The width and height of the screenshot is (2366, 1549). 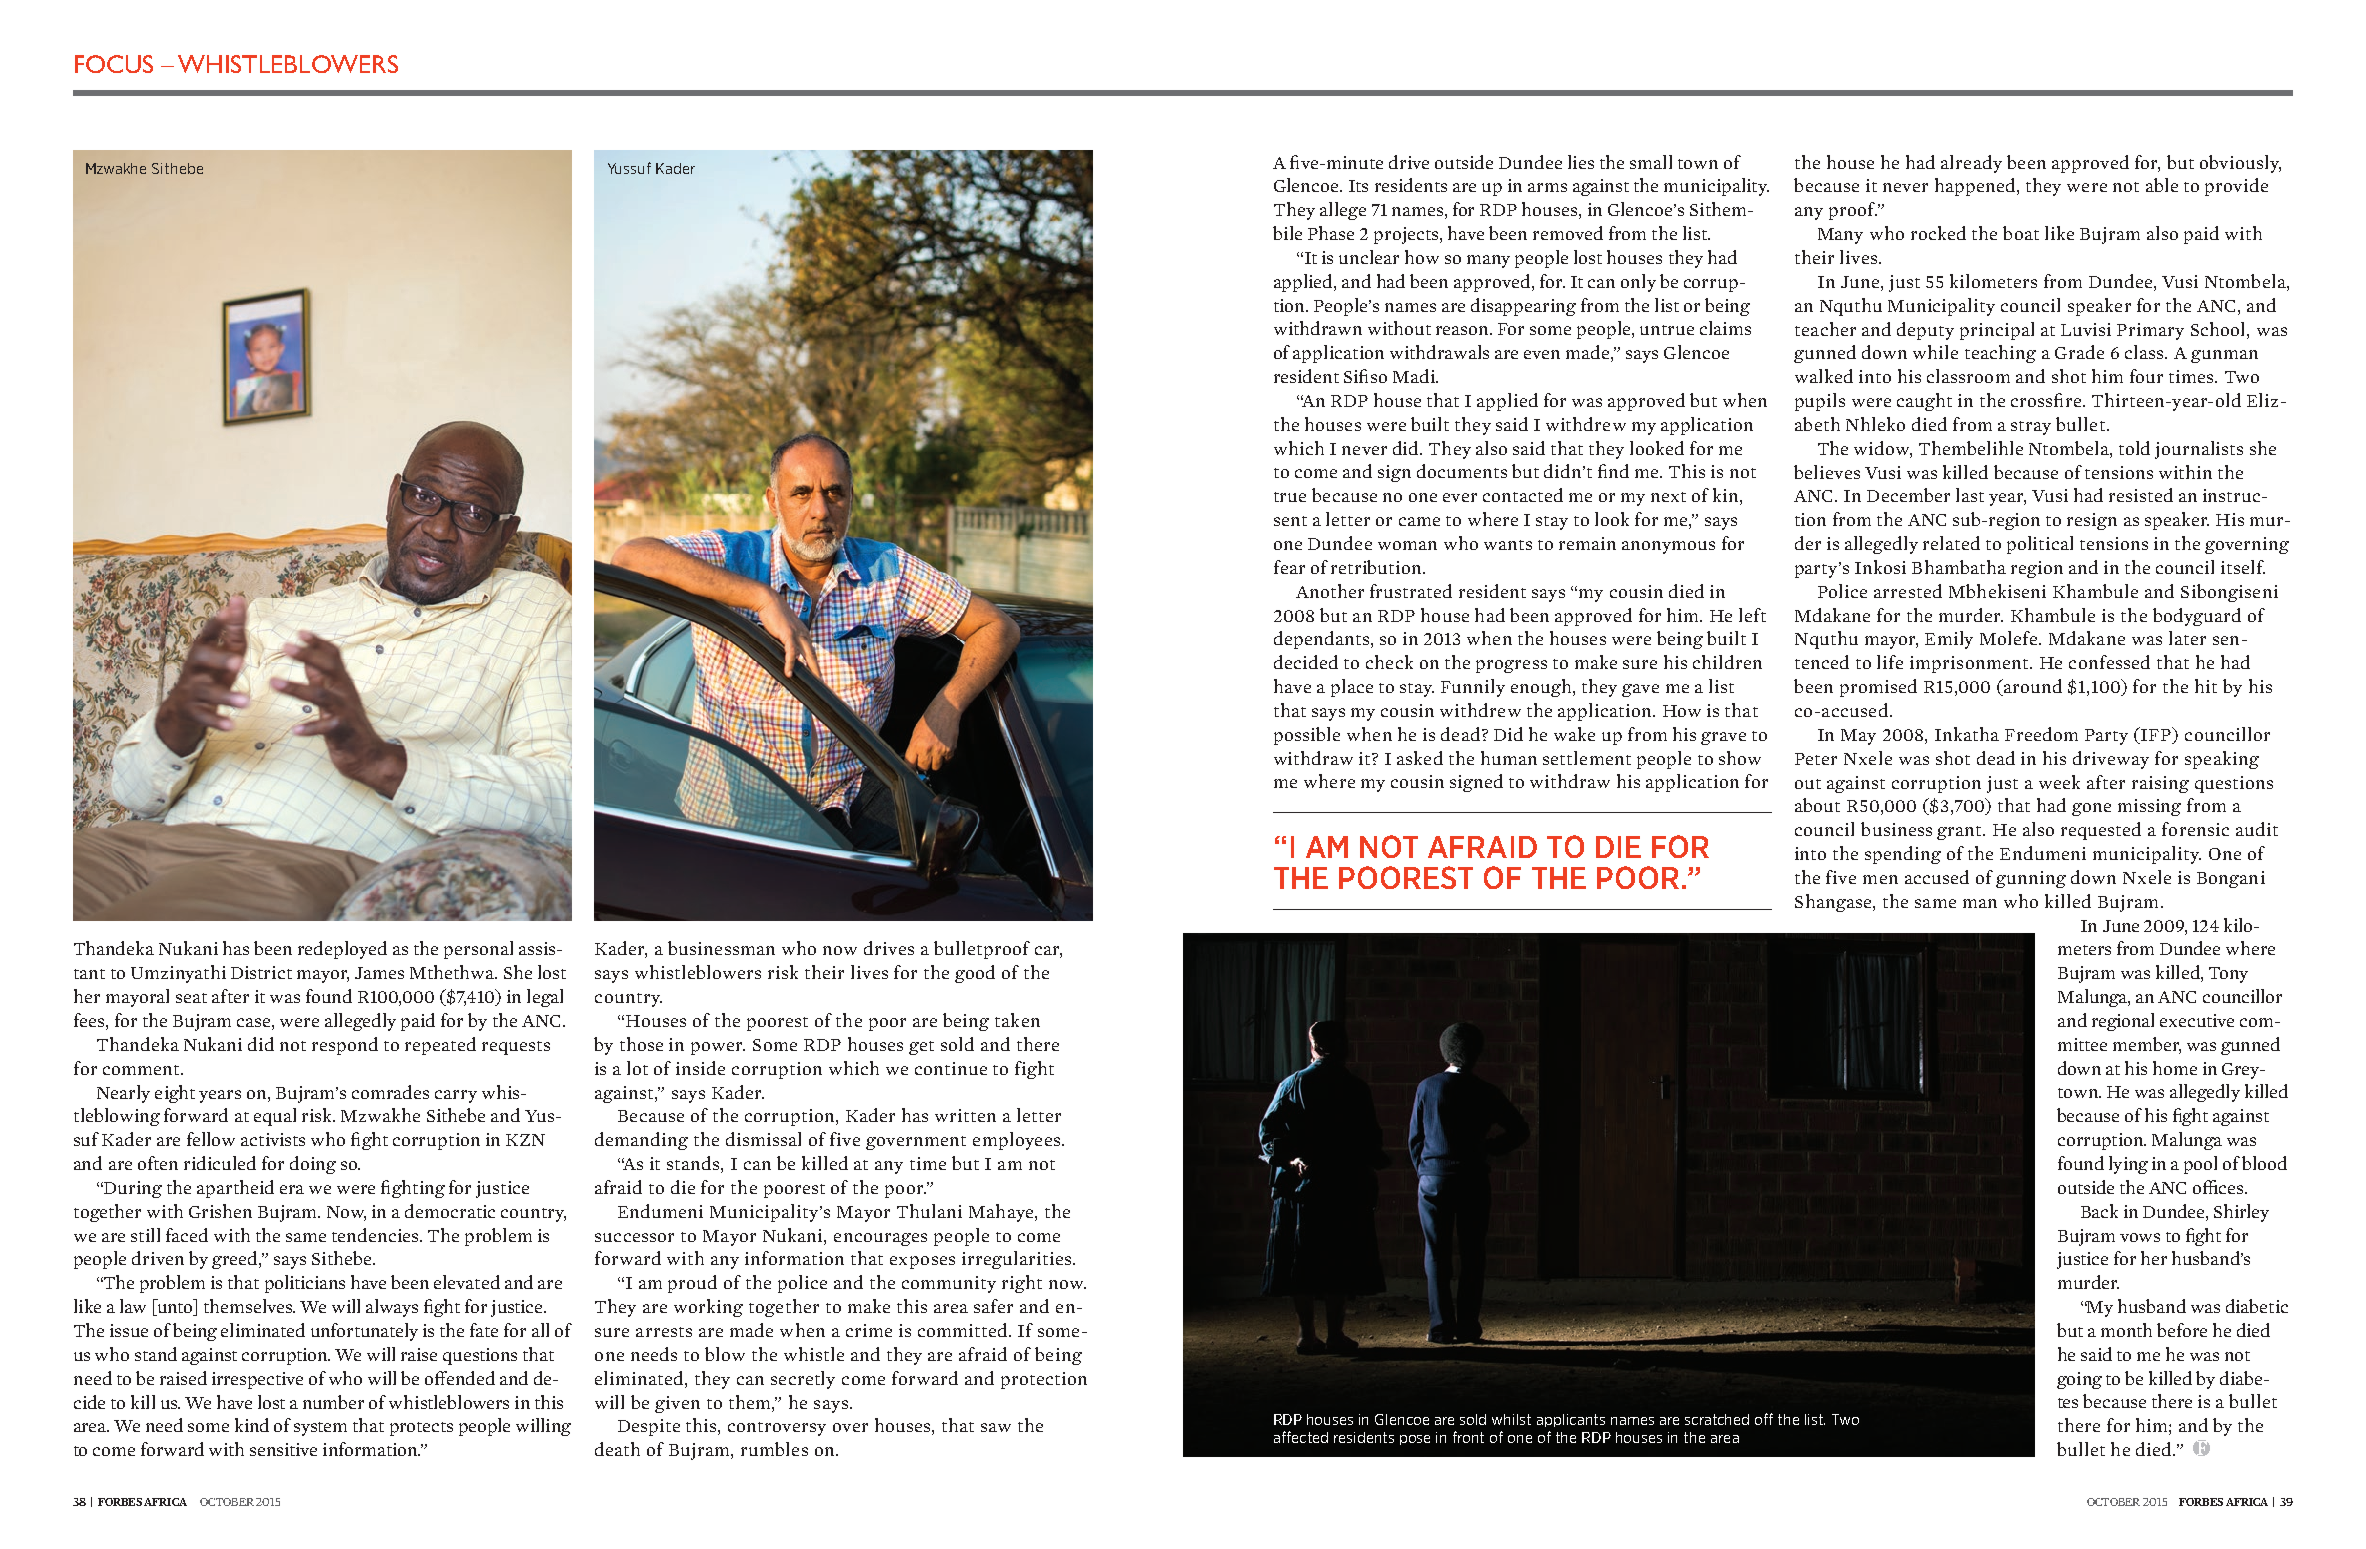 I want to click on number, so click(x=333, y=1402).
